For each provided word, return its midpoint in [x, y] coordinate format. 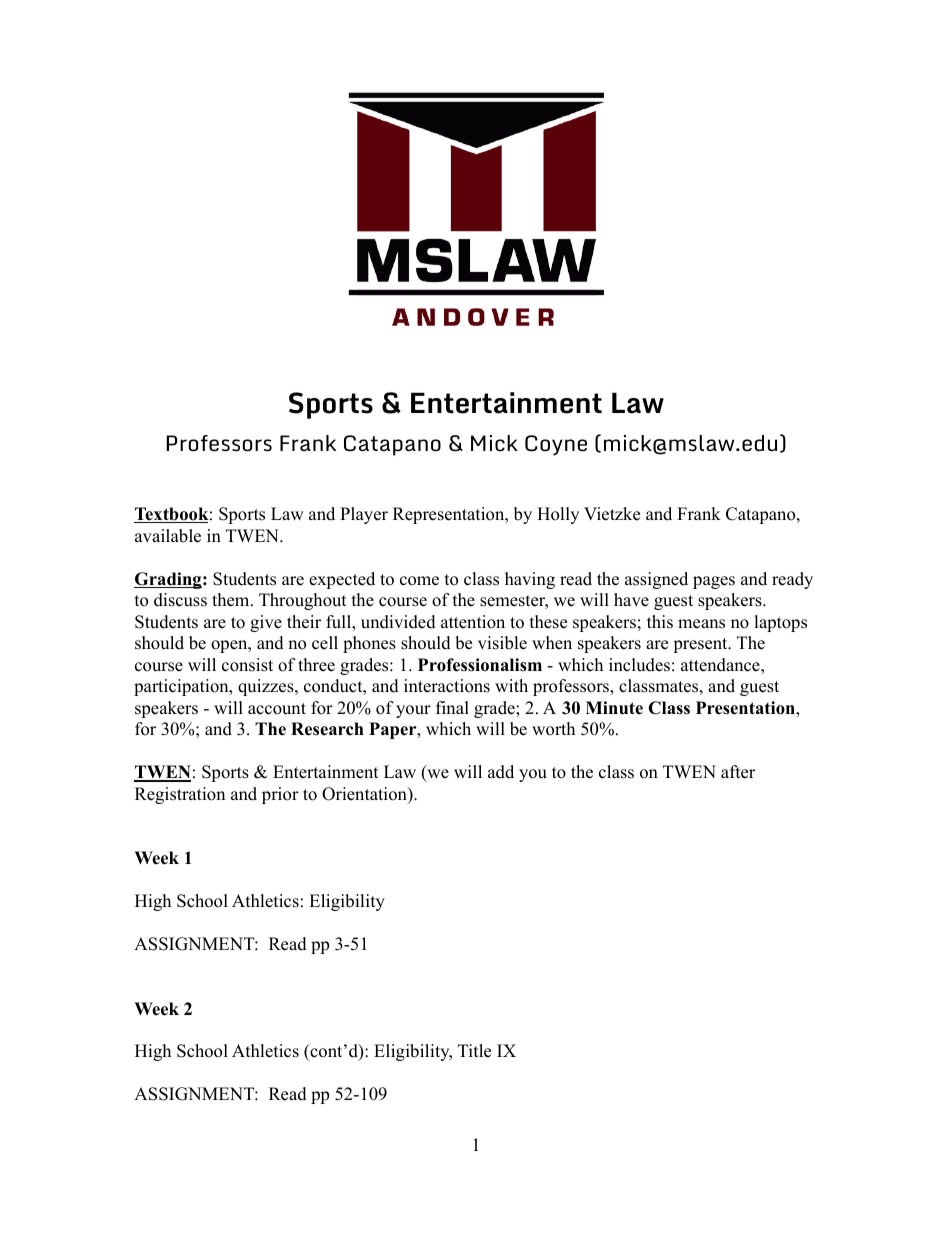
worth [553, 729]
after [738, 772]
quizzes [267, 687]
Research [327, 729]
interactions [447, 686]
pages [714, 582]
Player [364, 515]
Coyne [556, 445]
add [501, 772]
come [419, 581]
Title [474, 1051]
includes [639, 665]
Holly [558, 515]
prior [280, 795]
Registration [180, 795]
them [232, 600]
